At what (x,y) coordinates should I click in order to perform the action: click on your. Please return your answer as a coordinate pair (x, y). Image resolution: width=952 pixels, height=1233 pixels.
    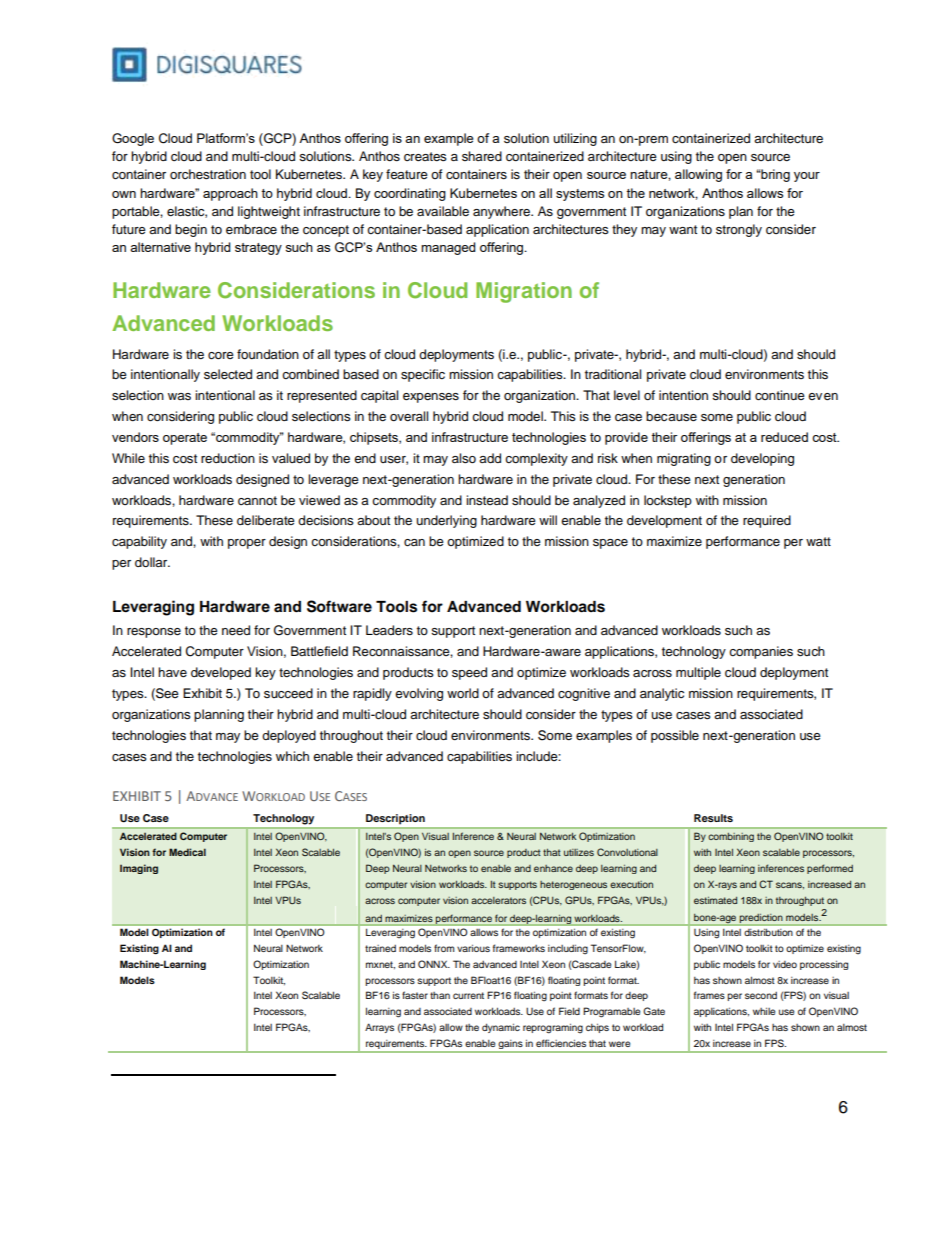
    Looking at the image, I should click on (807, 177).
